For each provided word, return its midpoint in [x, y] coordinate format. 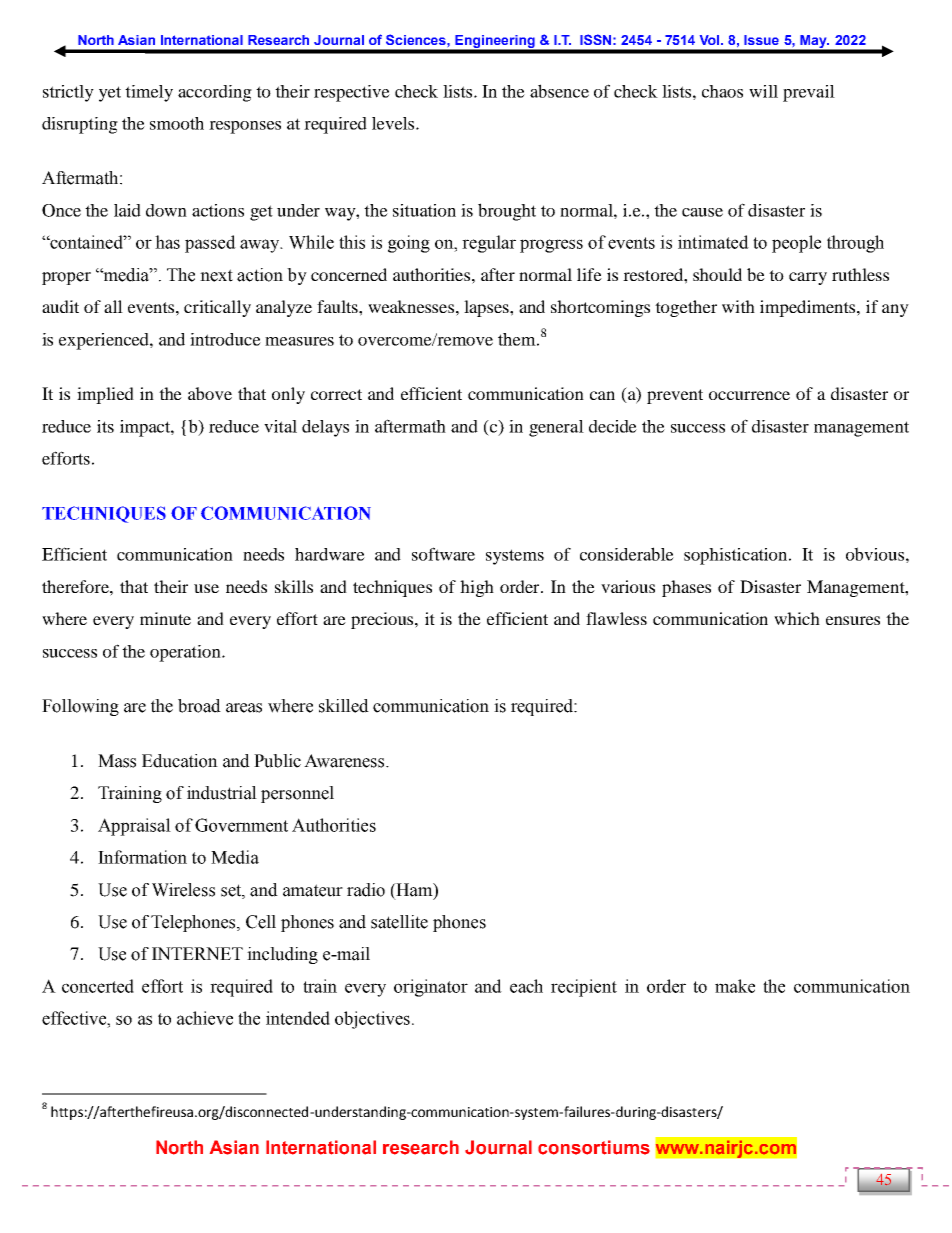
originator [431, 988]
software [443, 554]
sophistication [737, 556]
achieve [205, 1018]
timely [149, 93]
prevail [809, 93]
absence [559, 91]
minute [165, 618]
